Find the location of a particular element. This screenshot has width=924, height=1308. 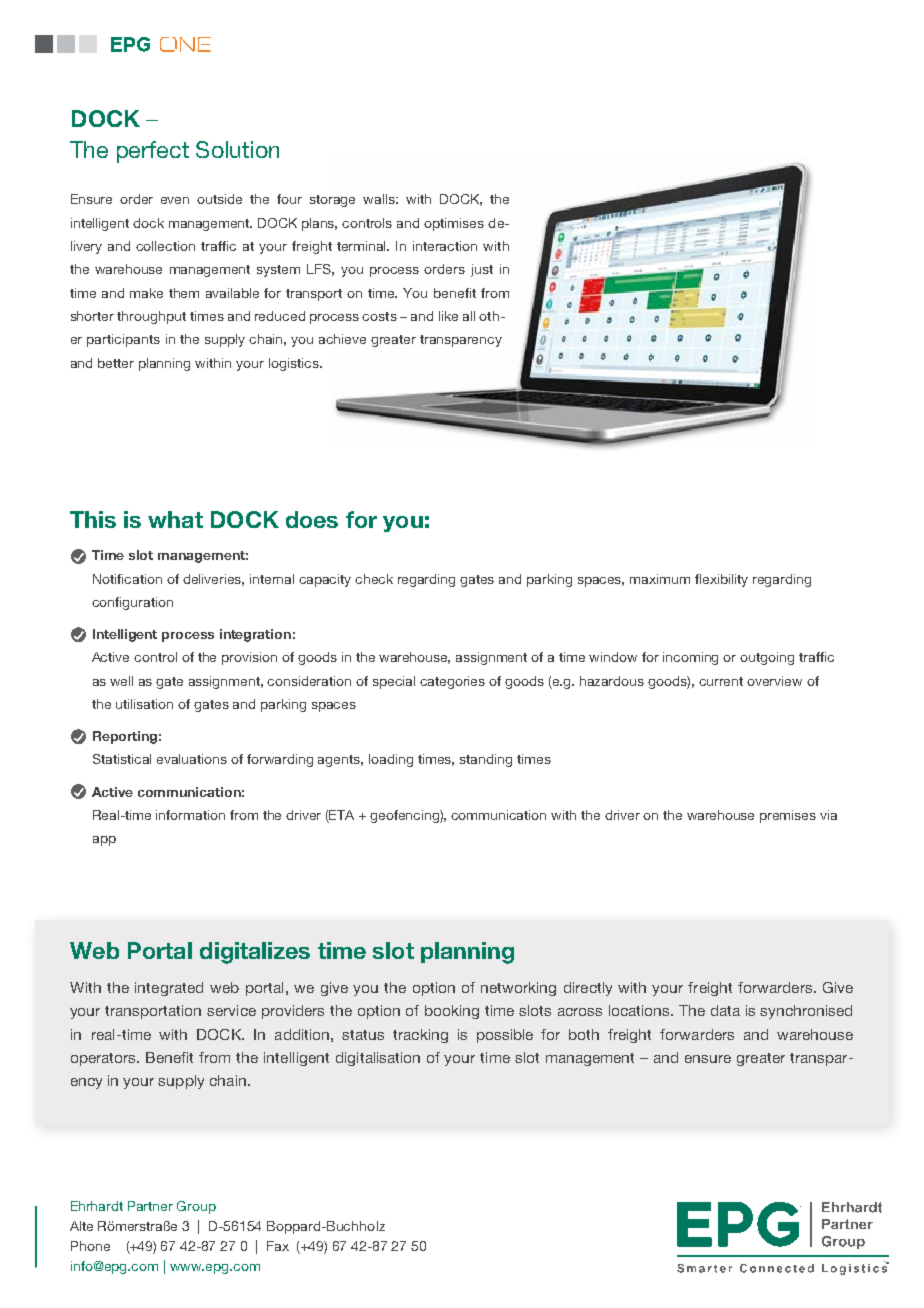

Partner is located at coordinates (150, 1206).
